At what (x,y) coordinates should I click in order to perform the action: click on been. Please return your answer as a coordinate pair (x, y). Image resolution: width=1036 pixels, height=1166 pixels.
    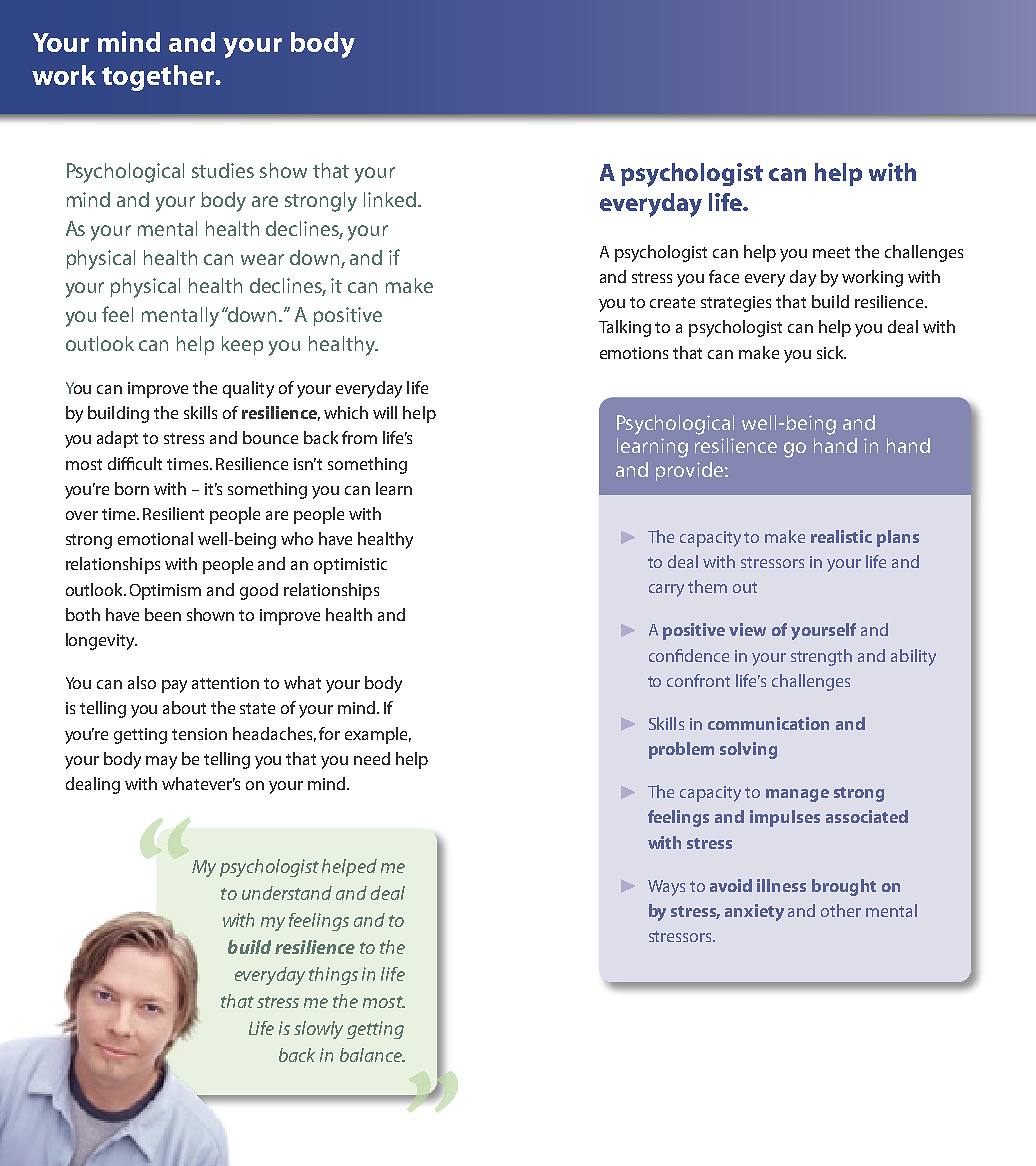
    Looking at the image, I should click on (163, 614).
